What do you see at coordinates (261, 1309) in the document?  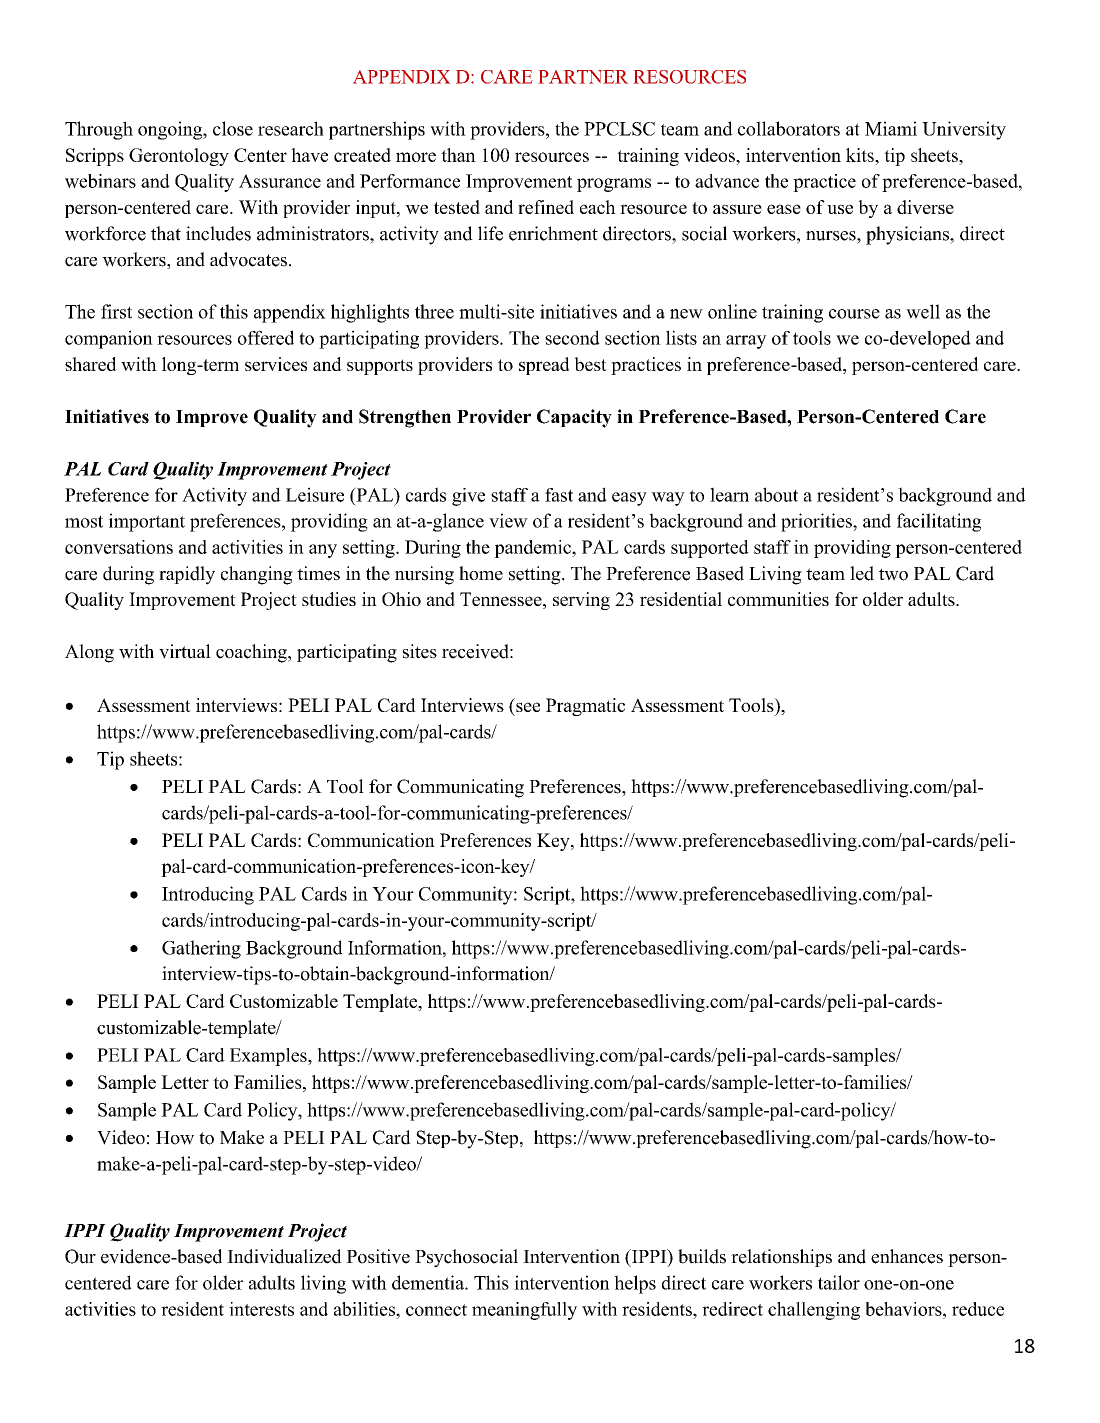 I see `interests` at bounding box center [261, 1309].
